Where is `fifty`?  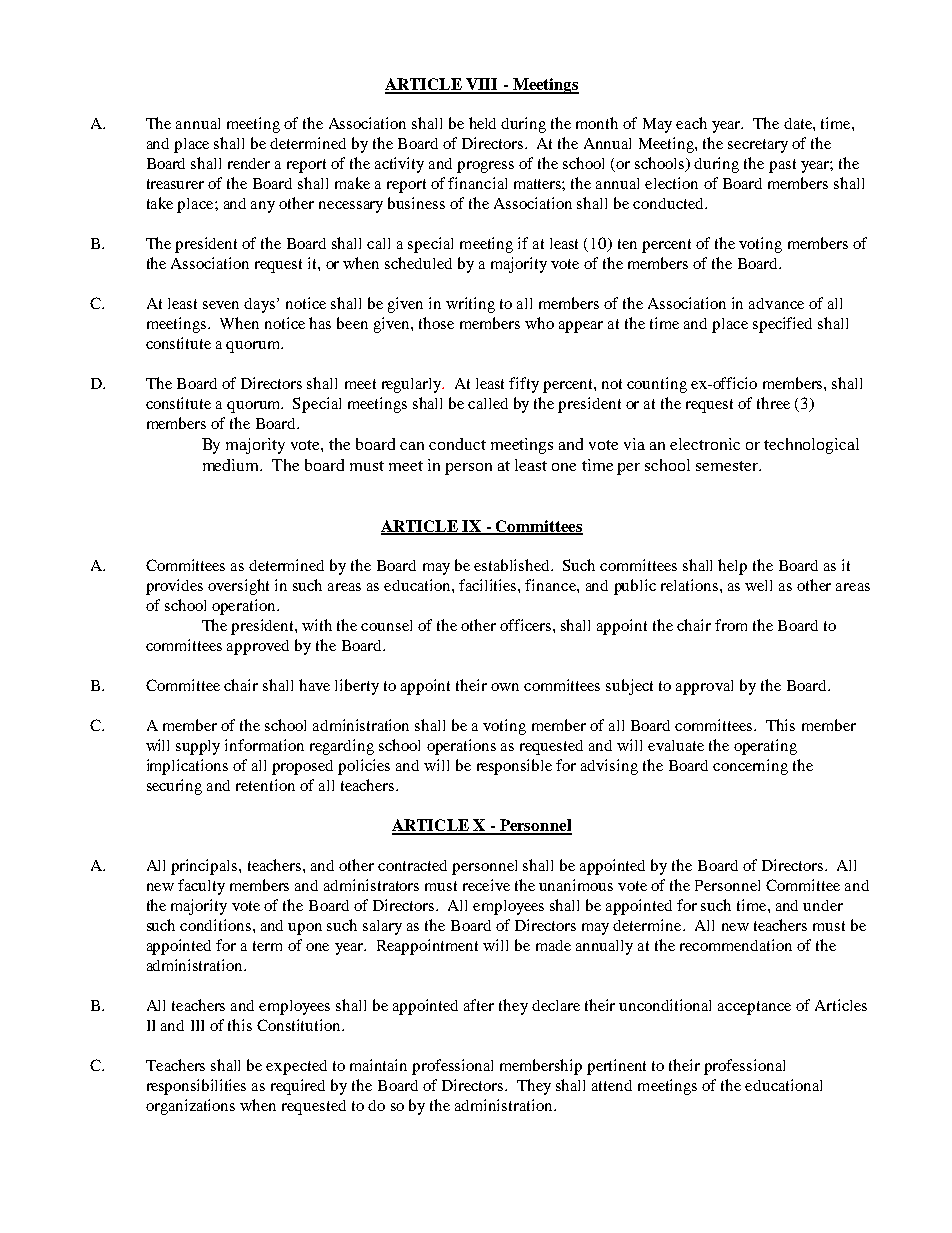
fifty is located at coordinates (524, 385).
